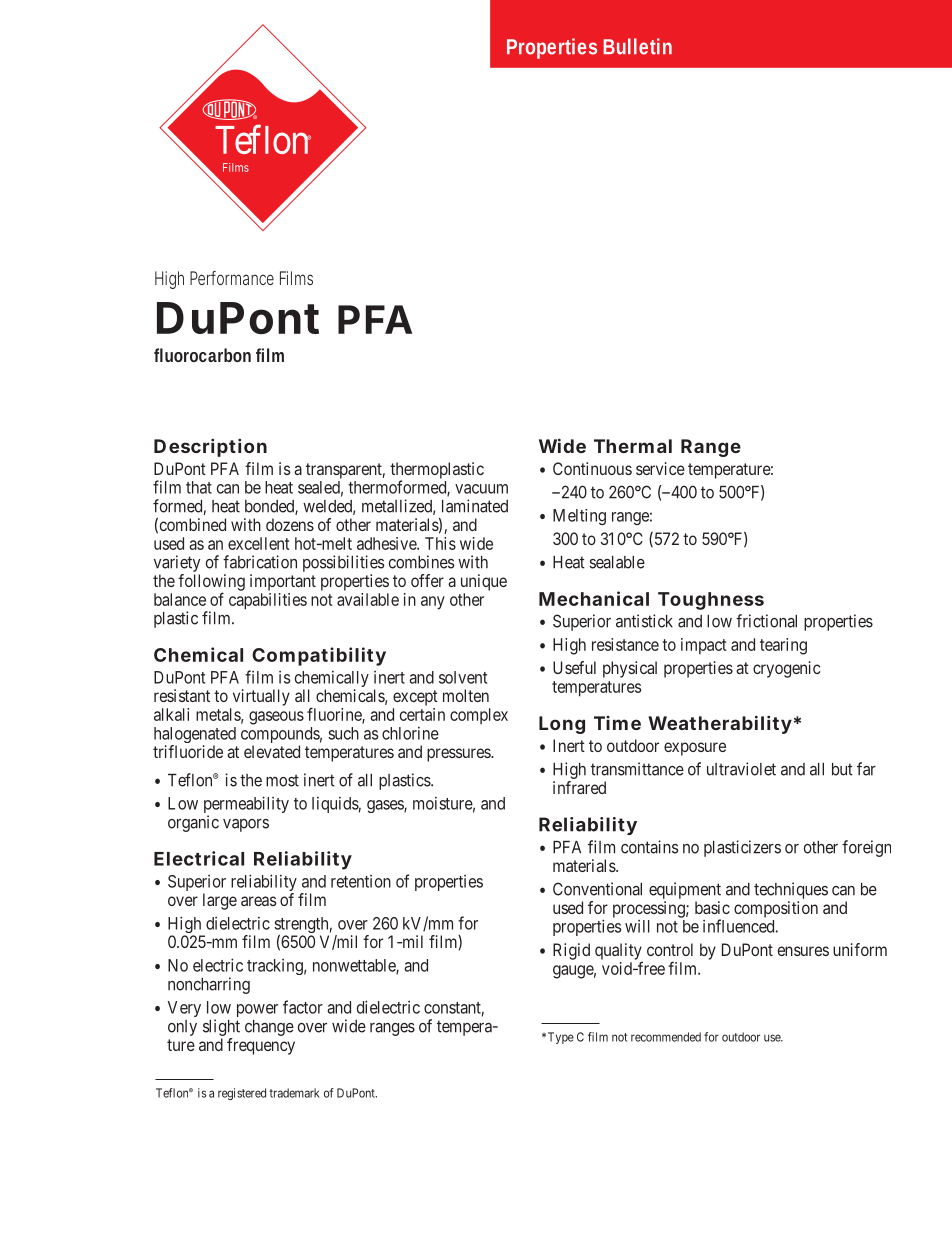  I want to click on recommended, so click(666, 1037).
